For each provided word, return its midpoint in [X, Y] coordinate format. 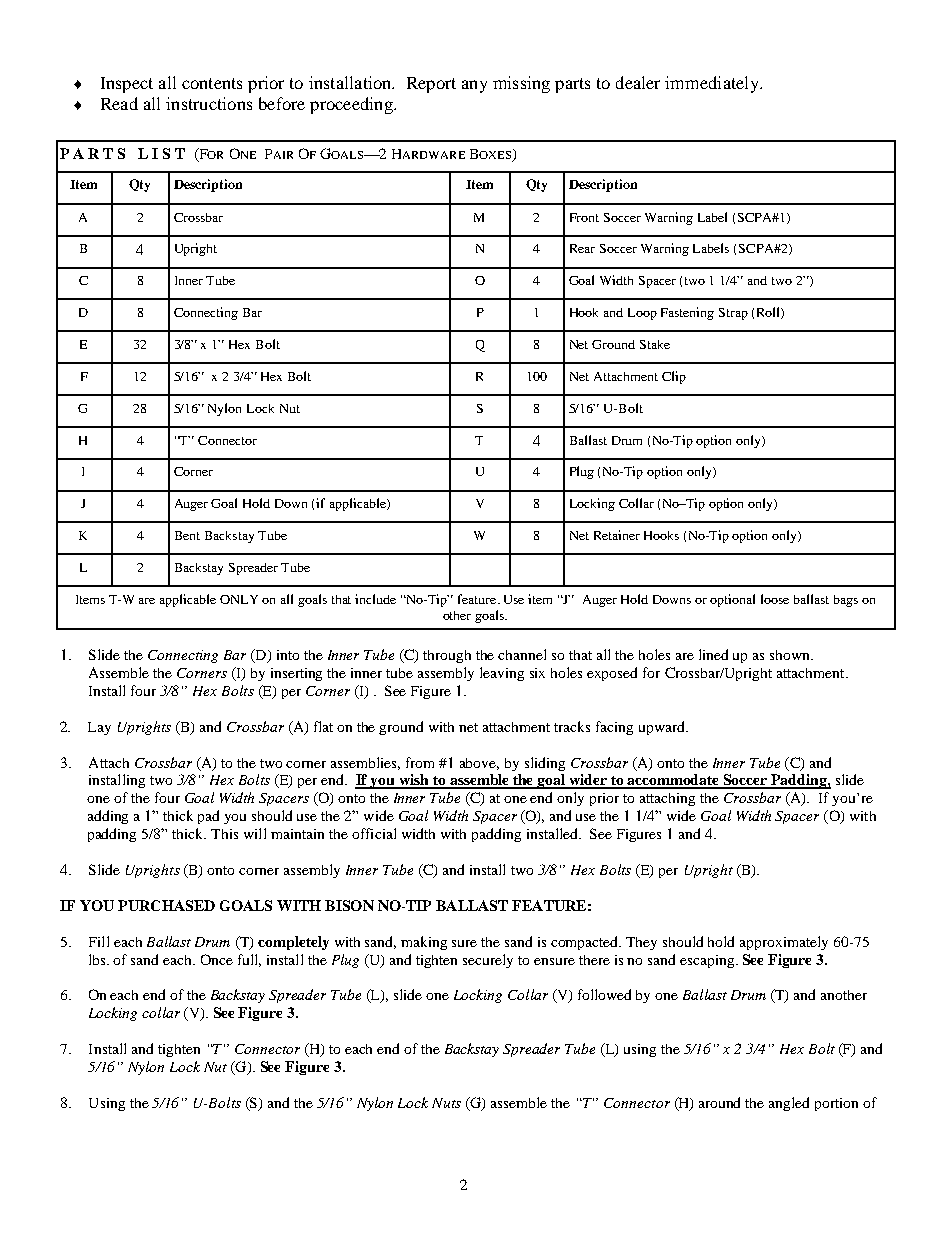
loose [775, 599]
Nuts [446, 1103]
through [447, 656]
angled [789, 1104]
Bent [187, 535]
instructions [209, 103]
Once [217, 959]
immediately [713, 84]
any [474, 86]
